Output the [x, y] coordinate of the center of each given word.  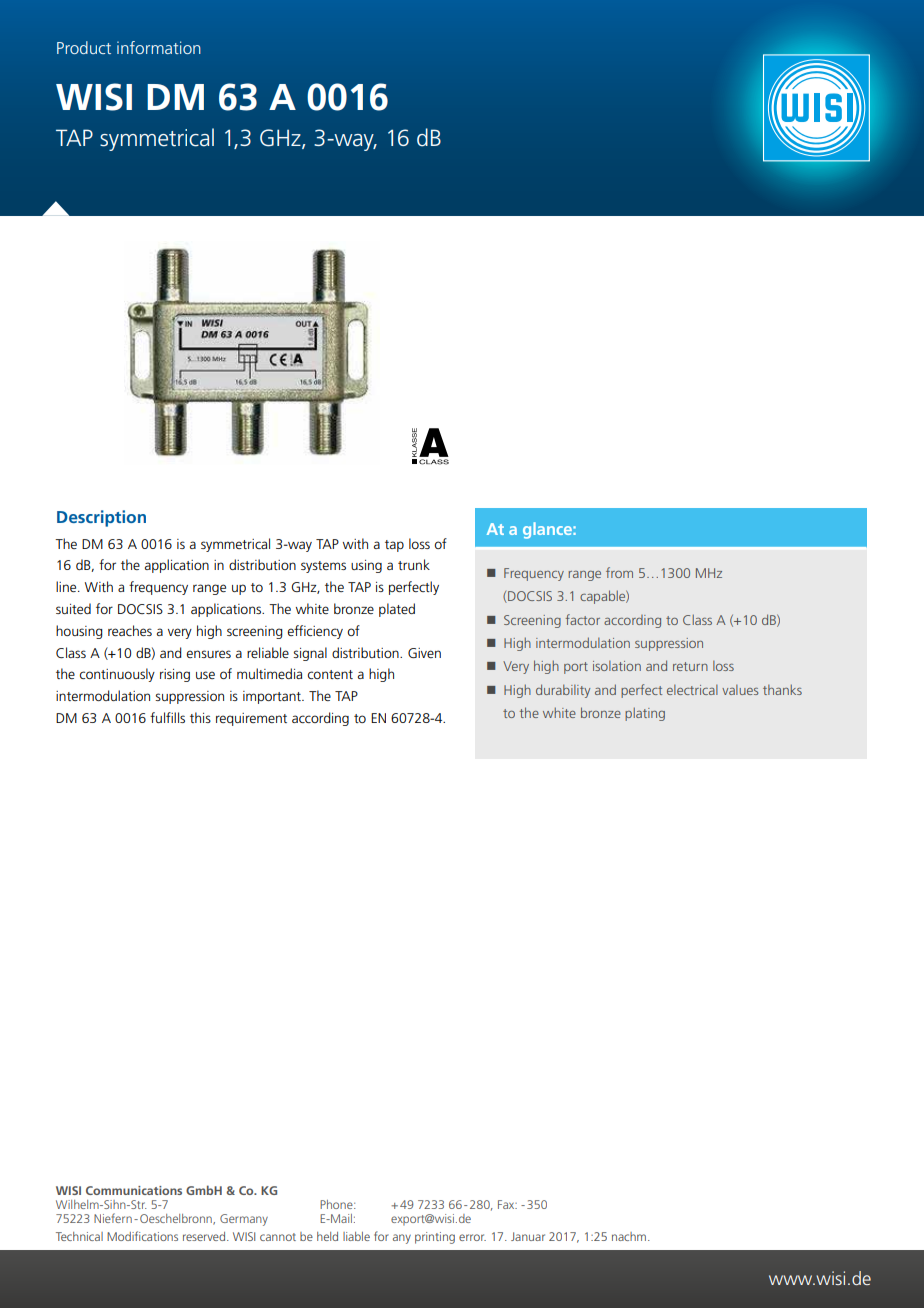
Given [424, 653]
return [690, 666]
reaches [130, 630]
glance [548, 530]
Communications [134, 1190]
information [159, 47]
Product [84, 47]
